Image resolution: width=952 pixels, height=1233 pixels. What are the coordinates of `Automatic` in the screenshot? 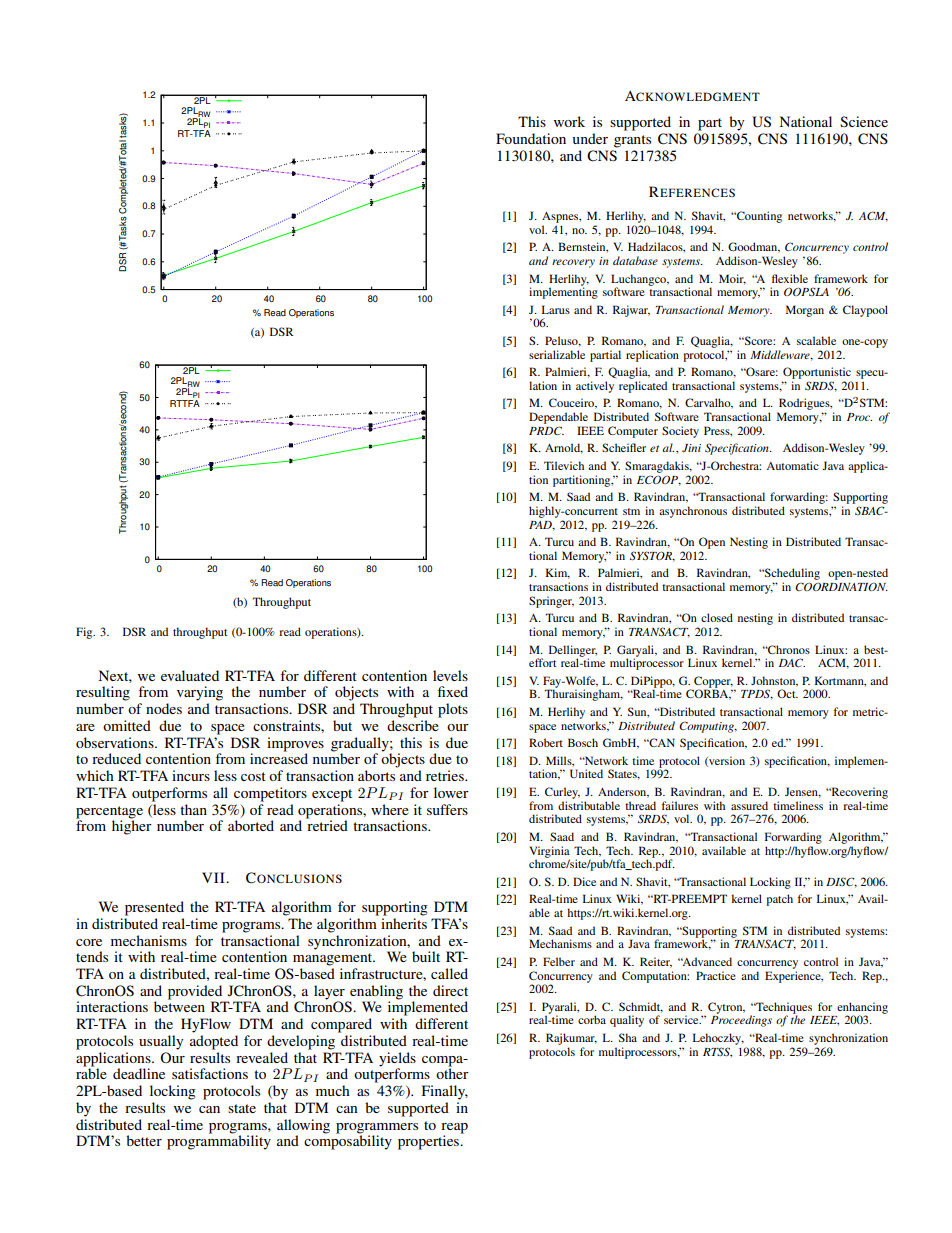 It's located at (792, 465).
